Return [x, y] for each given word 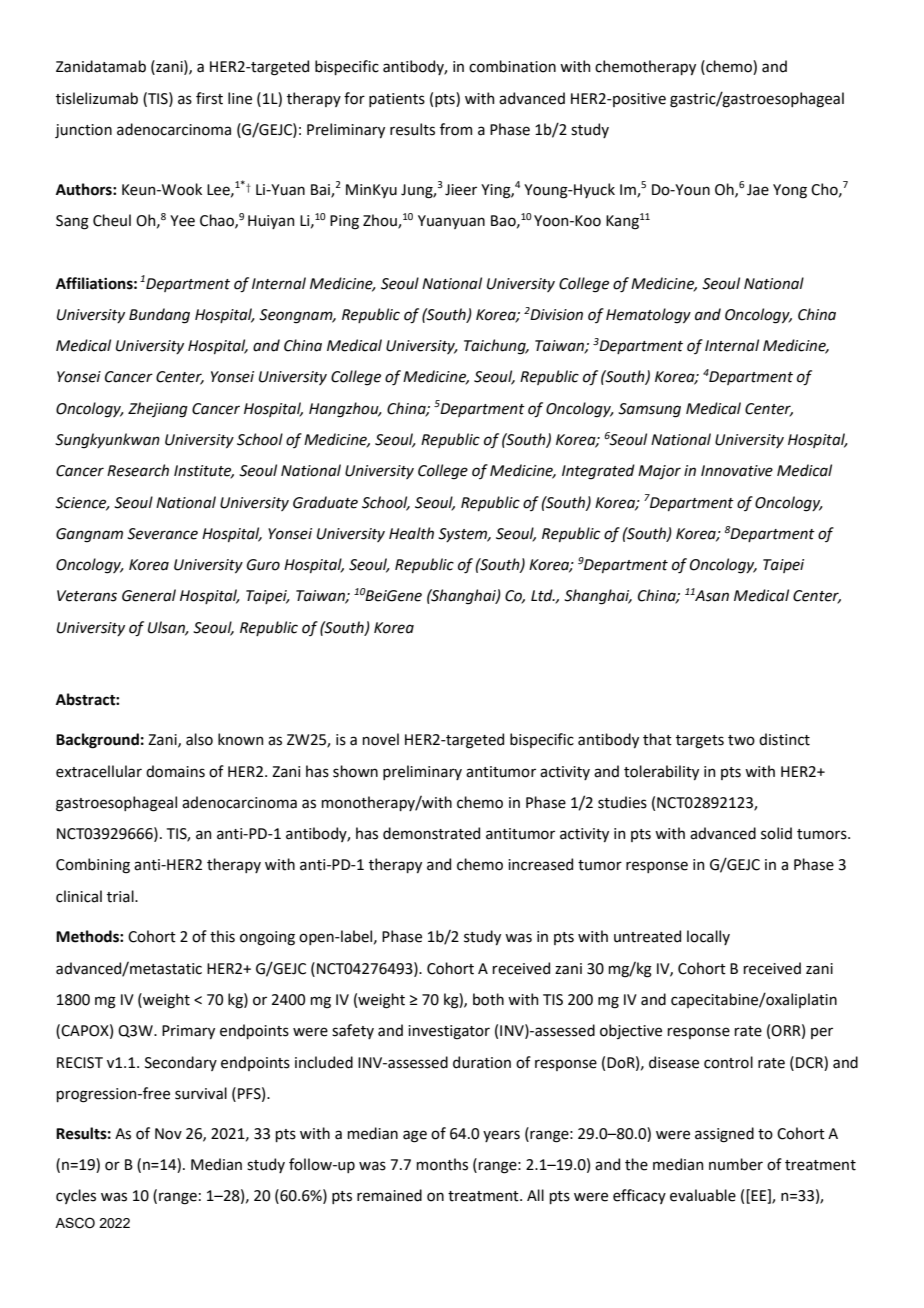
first [209, 98]
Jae [758, 190]
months [442, 1164]
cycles [76, 1196]
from [456, 129]
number [736, 1164]
